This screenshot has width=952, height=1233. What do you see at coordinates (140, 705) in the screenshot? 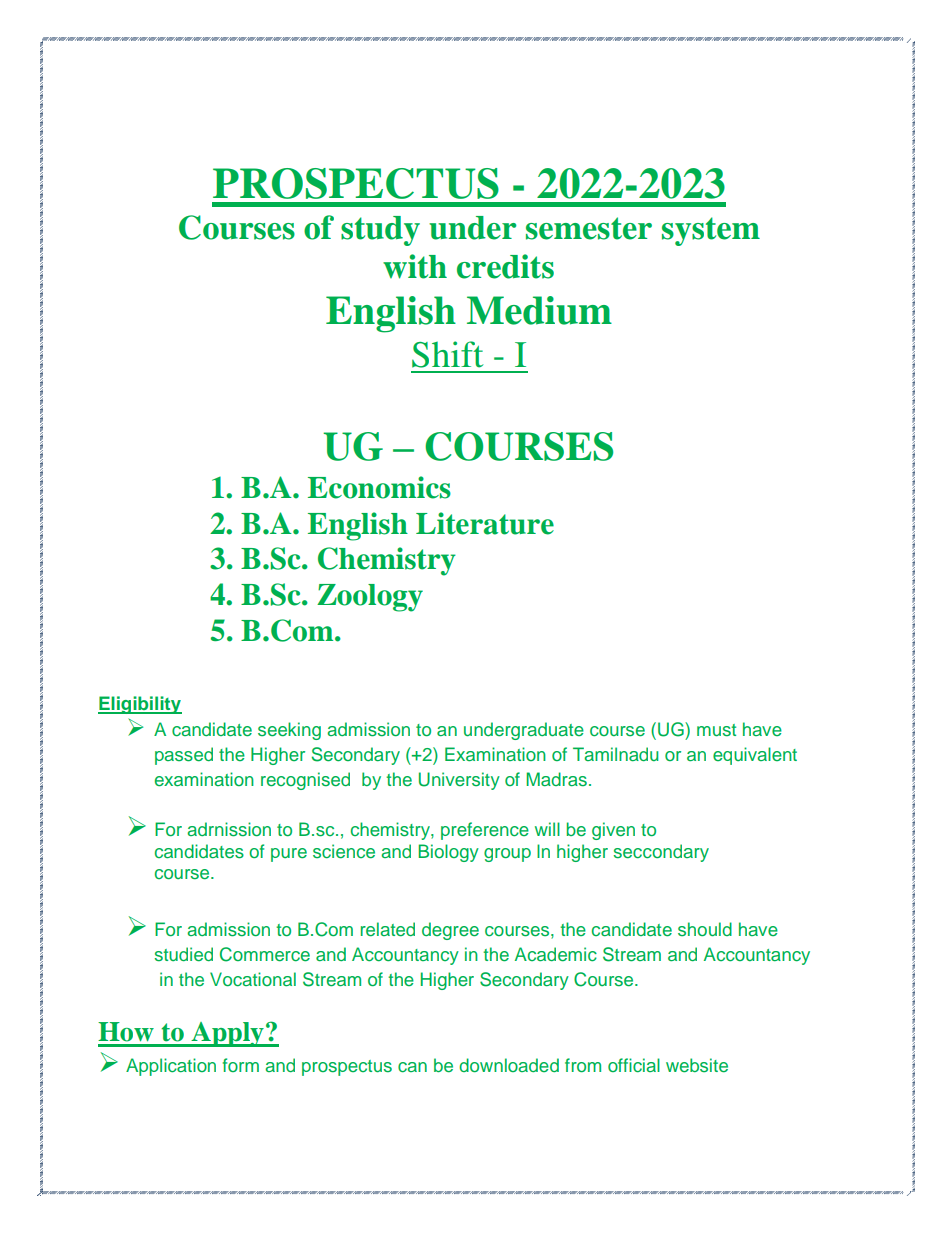
I see `Eligibility` at bounding box center [140, 705].
